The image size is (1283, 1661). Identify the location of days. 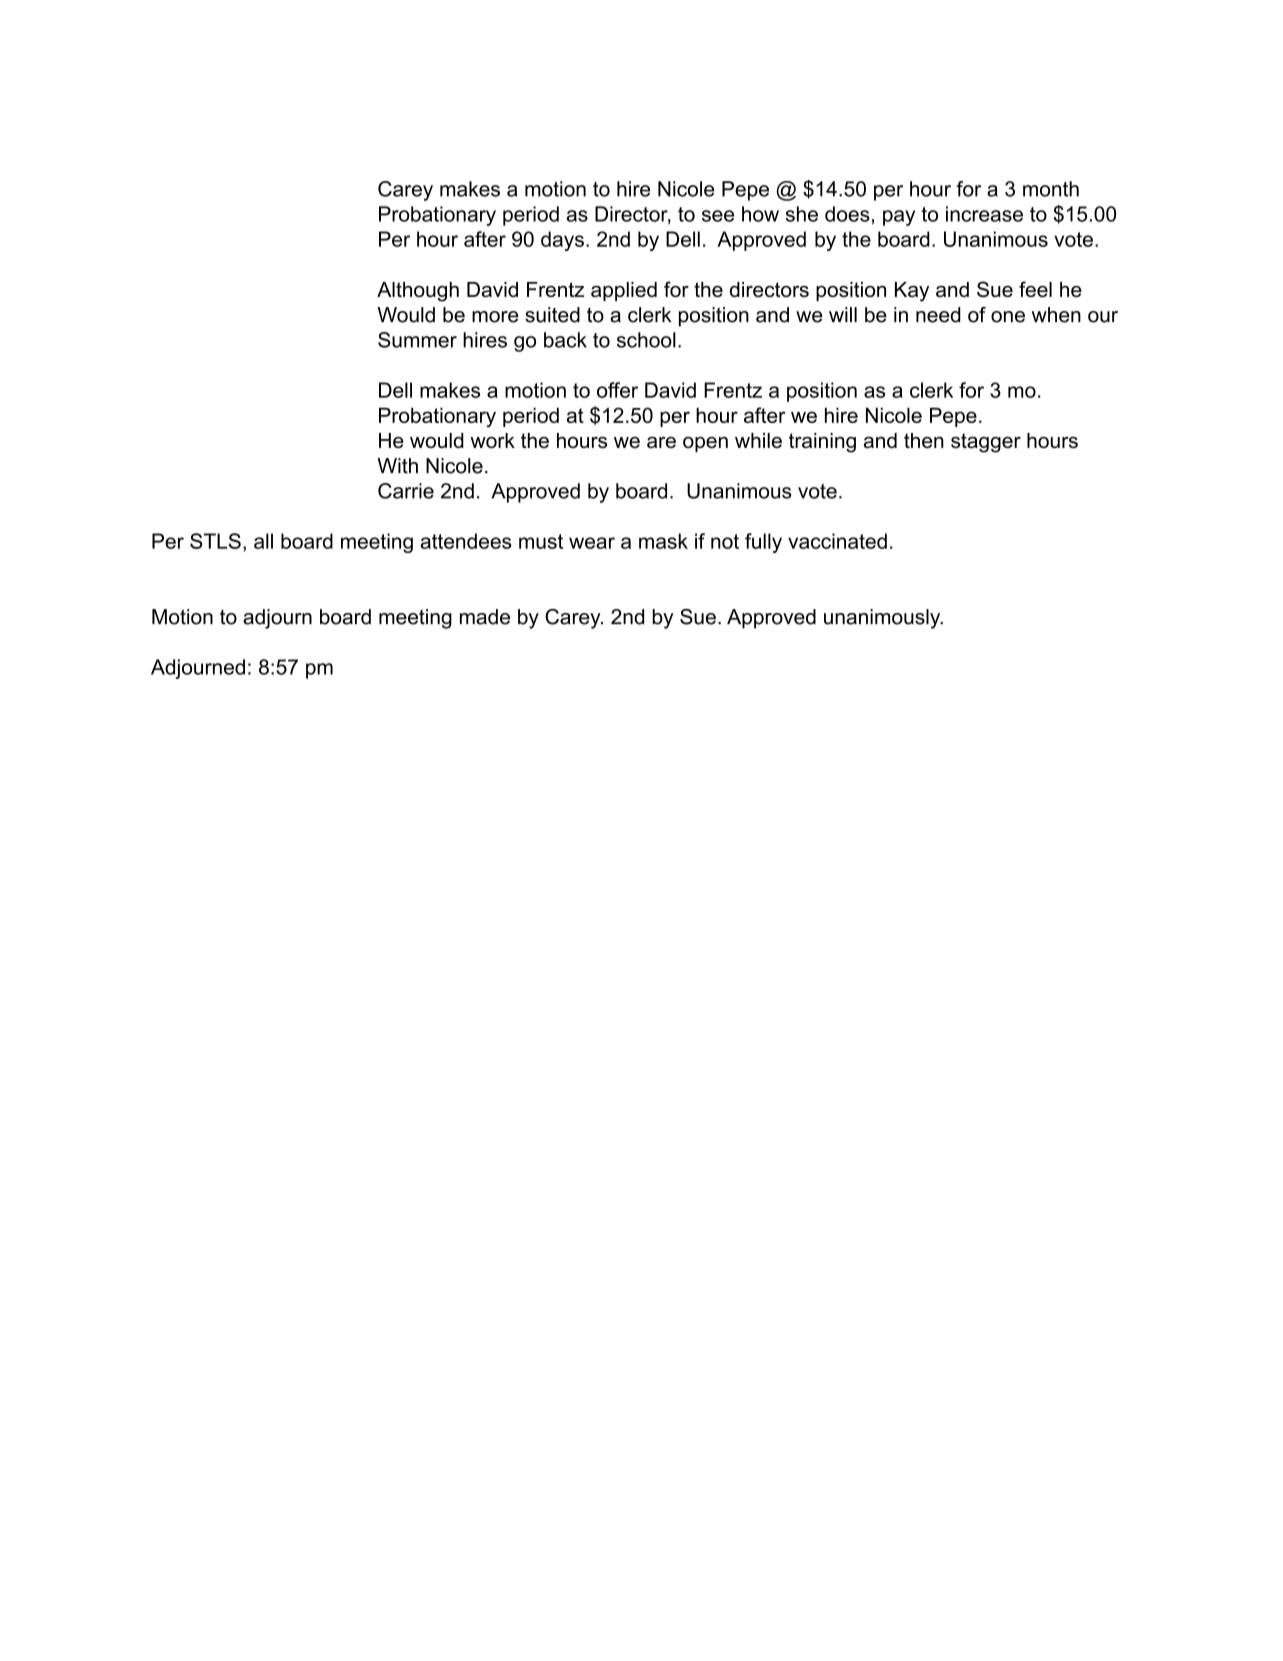
(562, 241).
